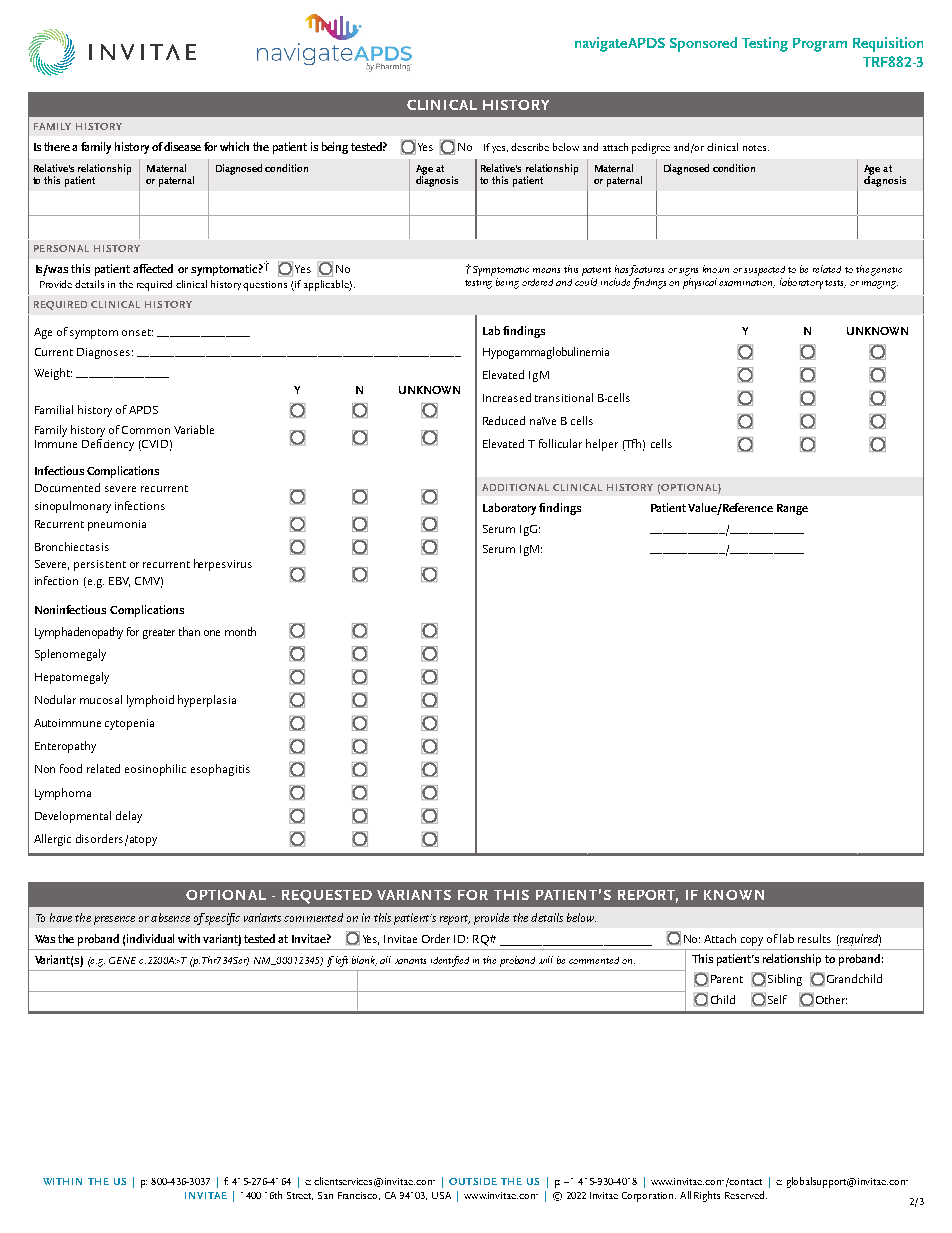 This image has width=952, height=1233. I want to click on Program, so click(820, 45).
